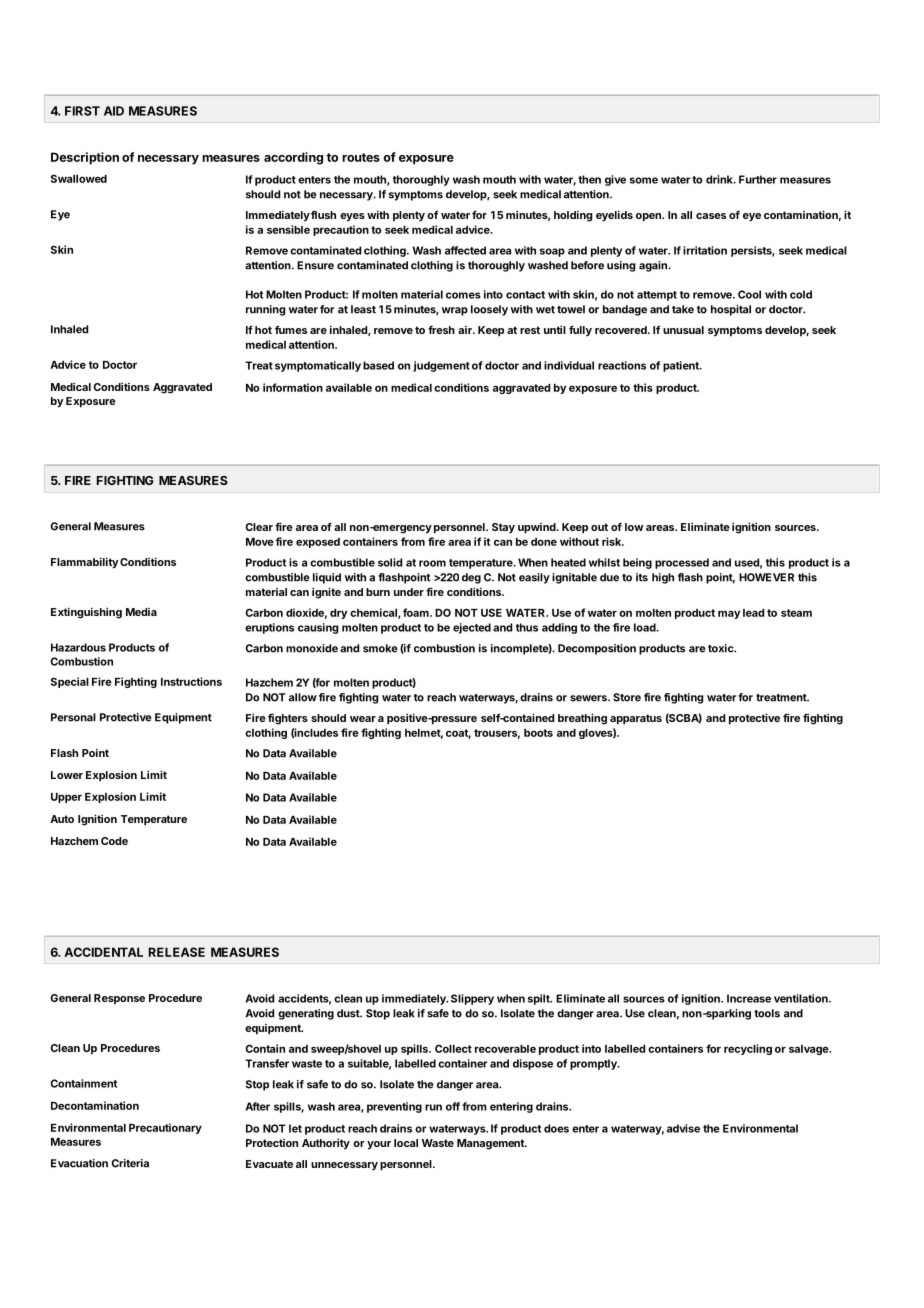 Image resolution: width=924 pixels, height=1308 pixels. I want to click on AID, so click(114, 111).
